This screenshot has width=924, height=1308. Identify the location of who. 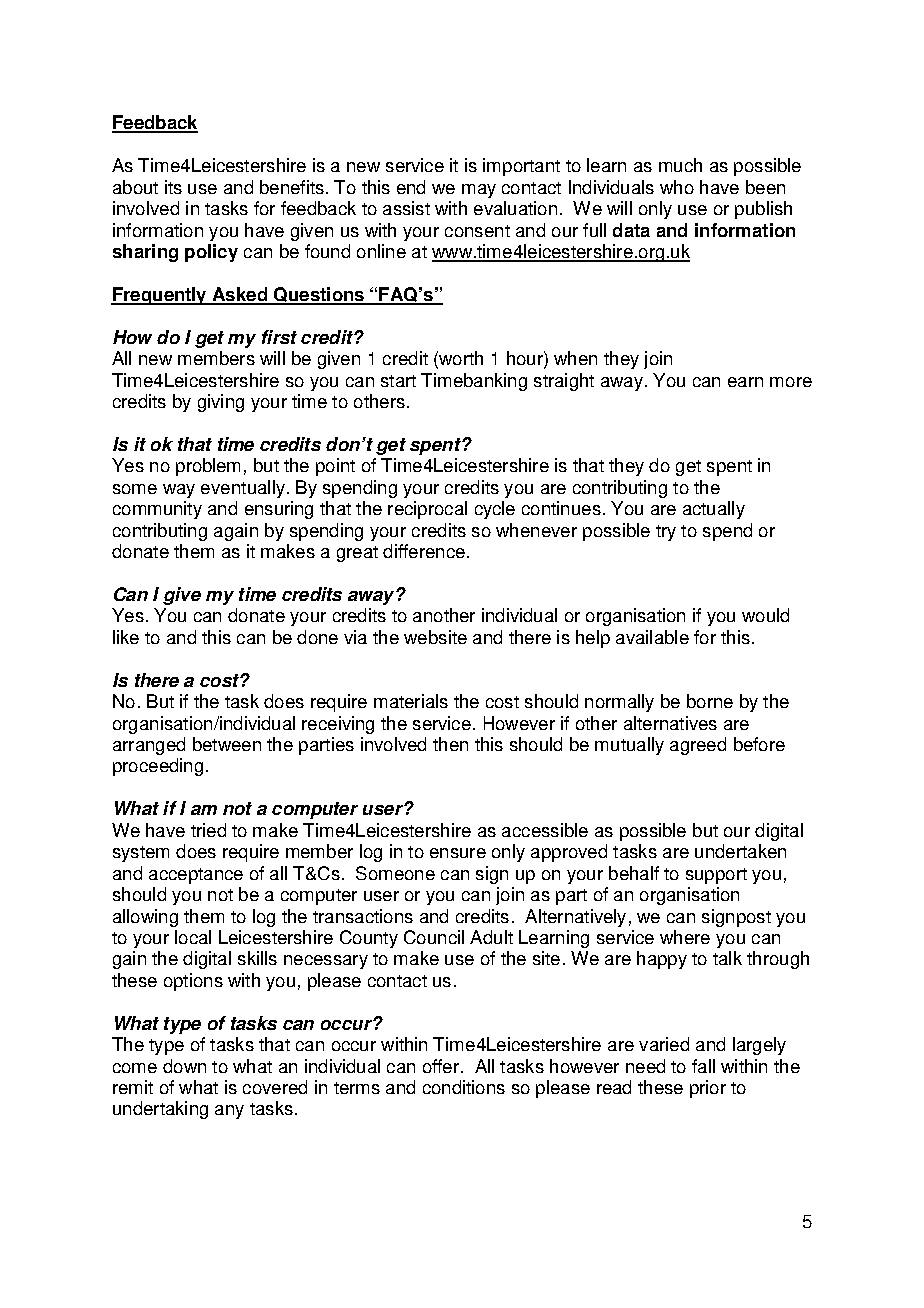
(677, 187).
